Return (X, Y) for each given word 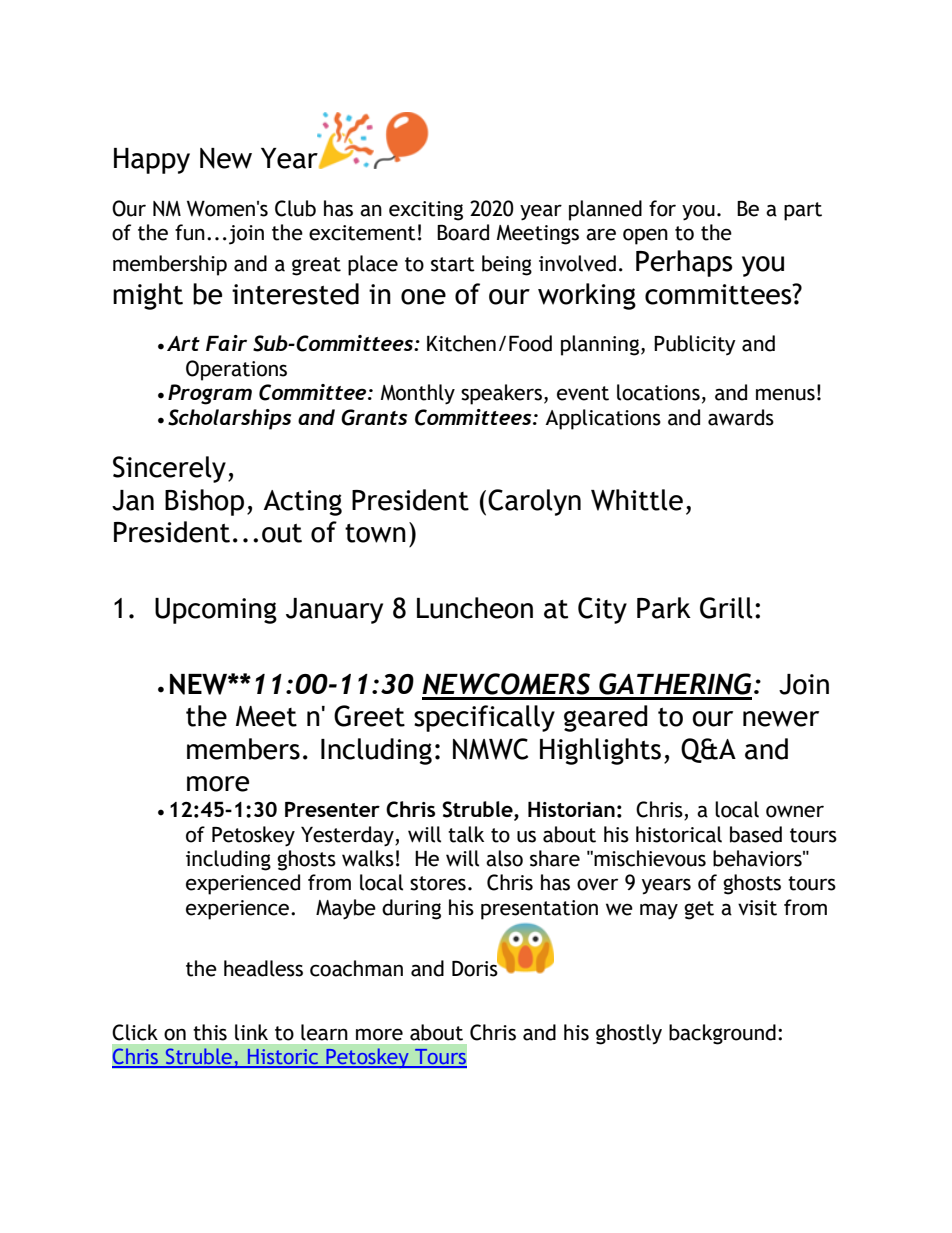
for (662, 208)
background (722, 1034)
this (210, 1032)
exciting (426, 211)
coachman (356, 968)
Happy (152, 161)
